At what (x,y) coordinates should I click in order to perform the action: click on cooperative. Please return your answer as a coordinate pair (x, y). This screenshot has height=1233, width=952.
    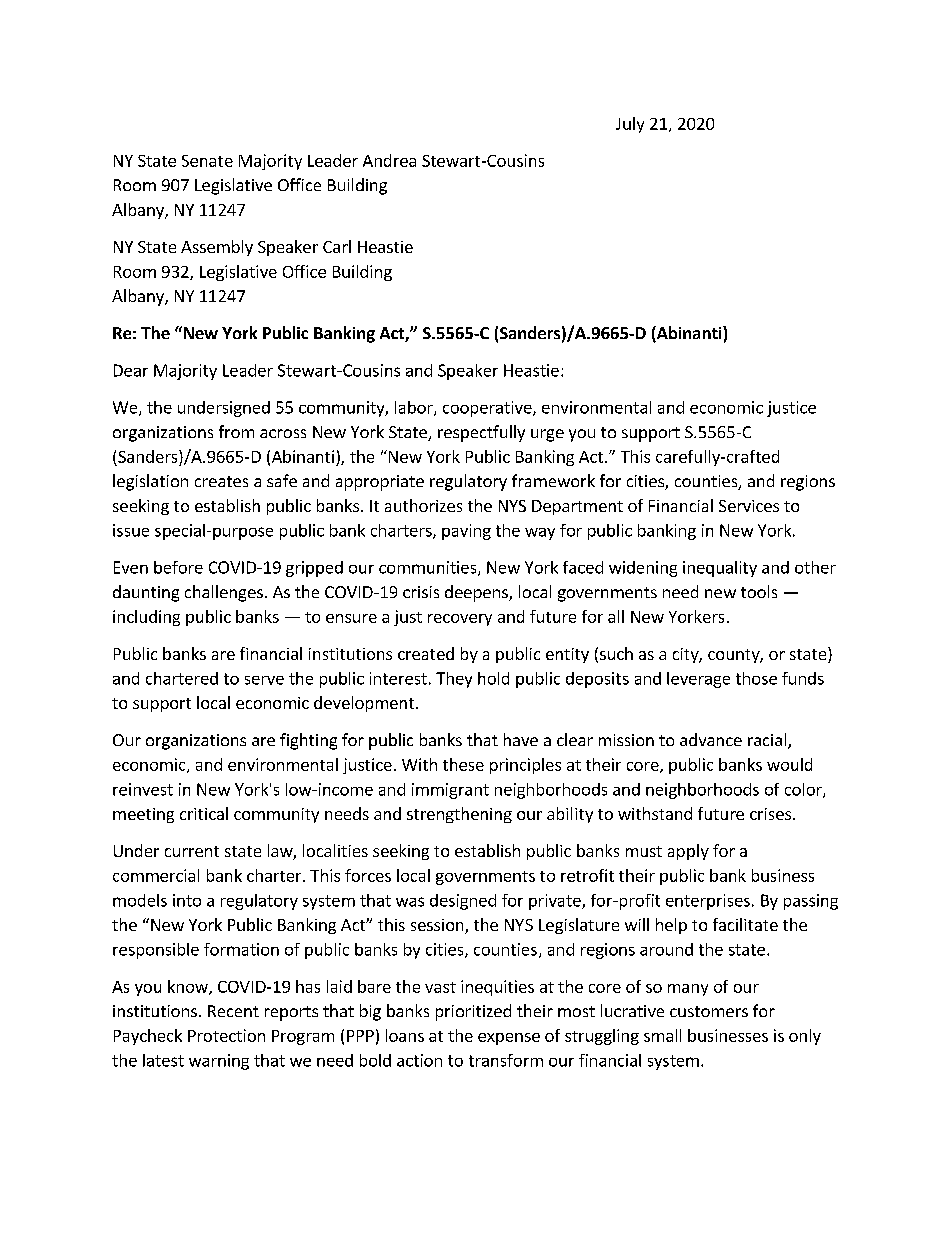
    Looking at the image, I should click on (488, 409).
